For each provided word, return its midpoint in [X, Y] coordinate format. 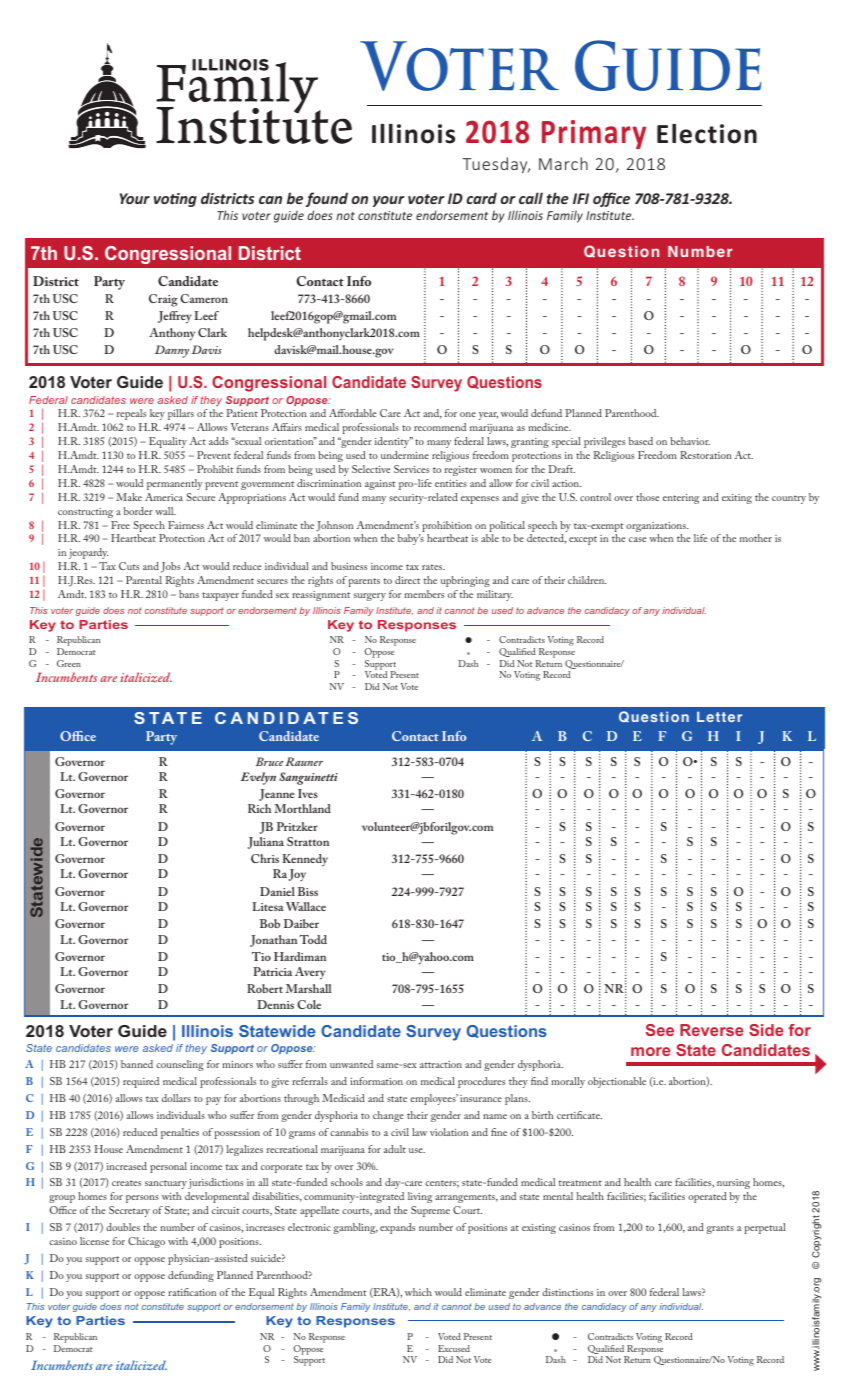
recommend [440, 427]
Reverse [712, 1030]
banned [137, 1064]
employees [434, 1099]
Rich [259, 808]
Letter [719, 716]
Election [707, 134]
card [481, 198]
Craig [163, 300]
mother [756, 538]
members [424, 594]
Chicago [146, 1242]
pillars [181, 414]
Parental [144, 580]
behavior [690, 441]
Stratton [308, 841]
